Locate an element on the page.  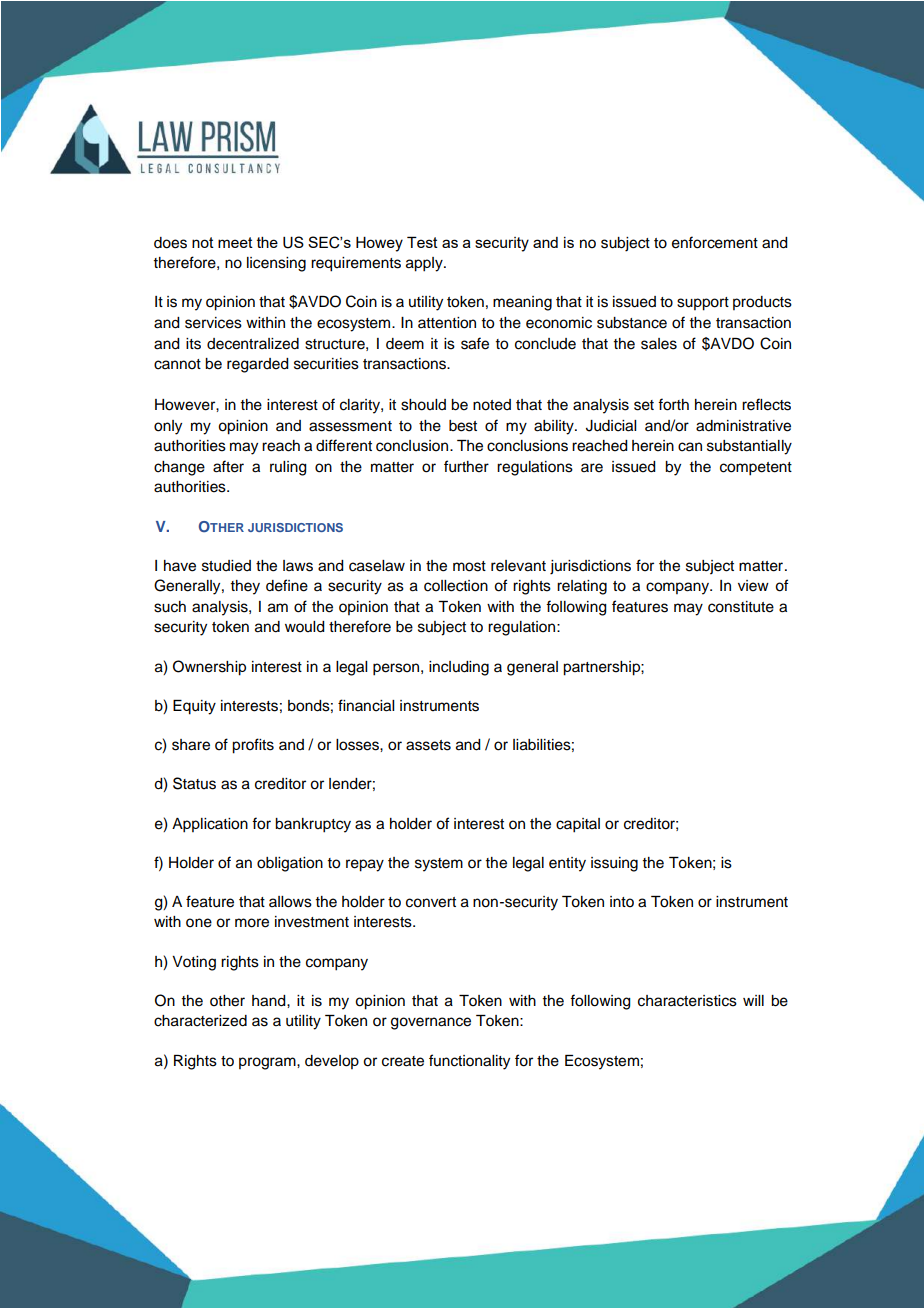
further is located at coordinates (466, 466).
